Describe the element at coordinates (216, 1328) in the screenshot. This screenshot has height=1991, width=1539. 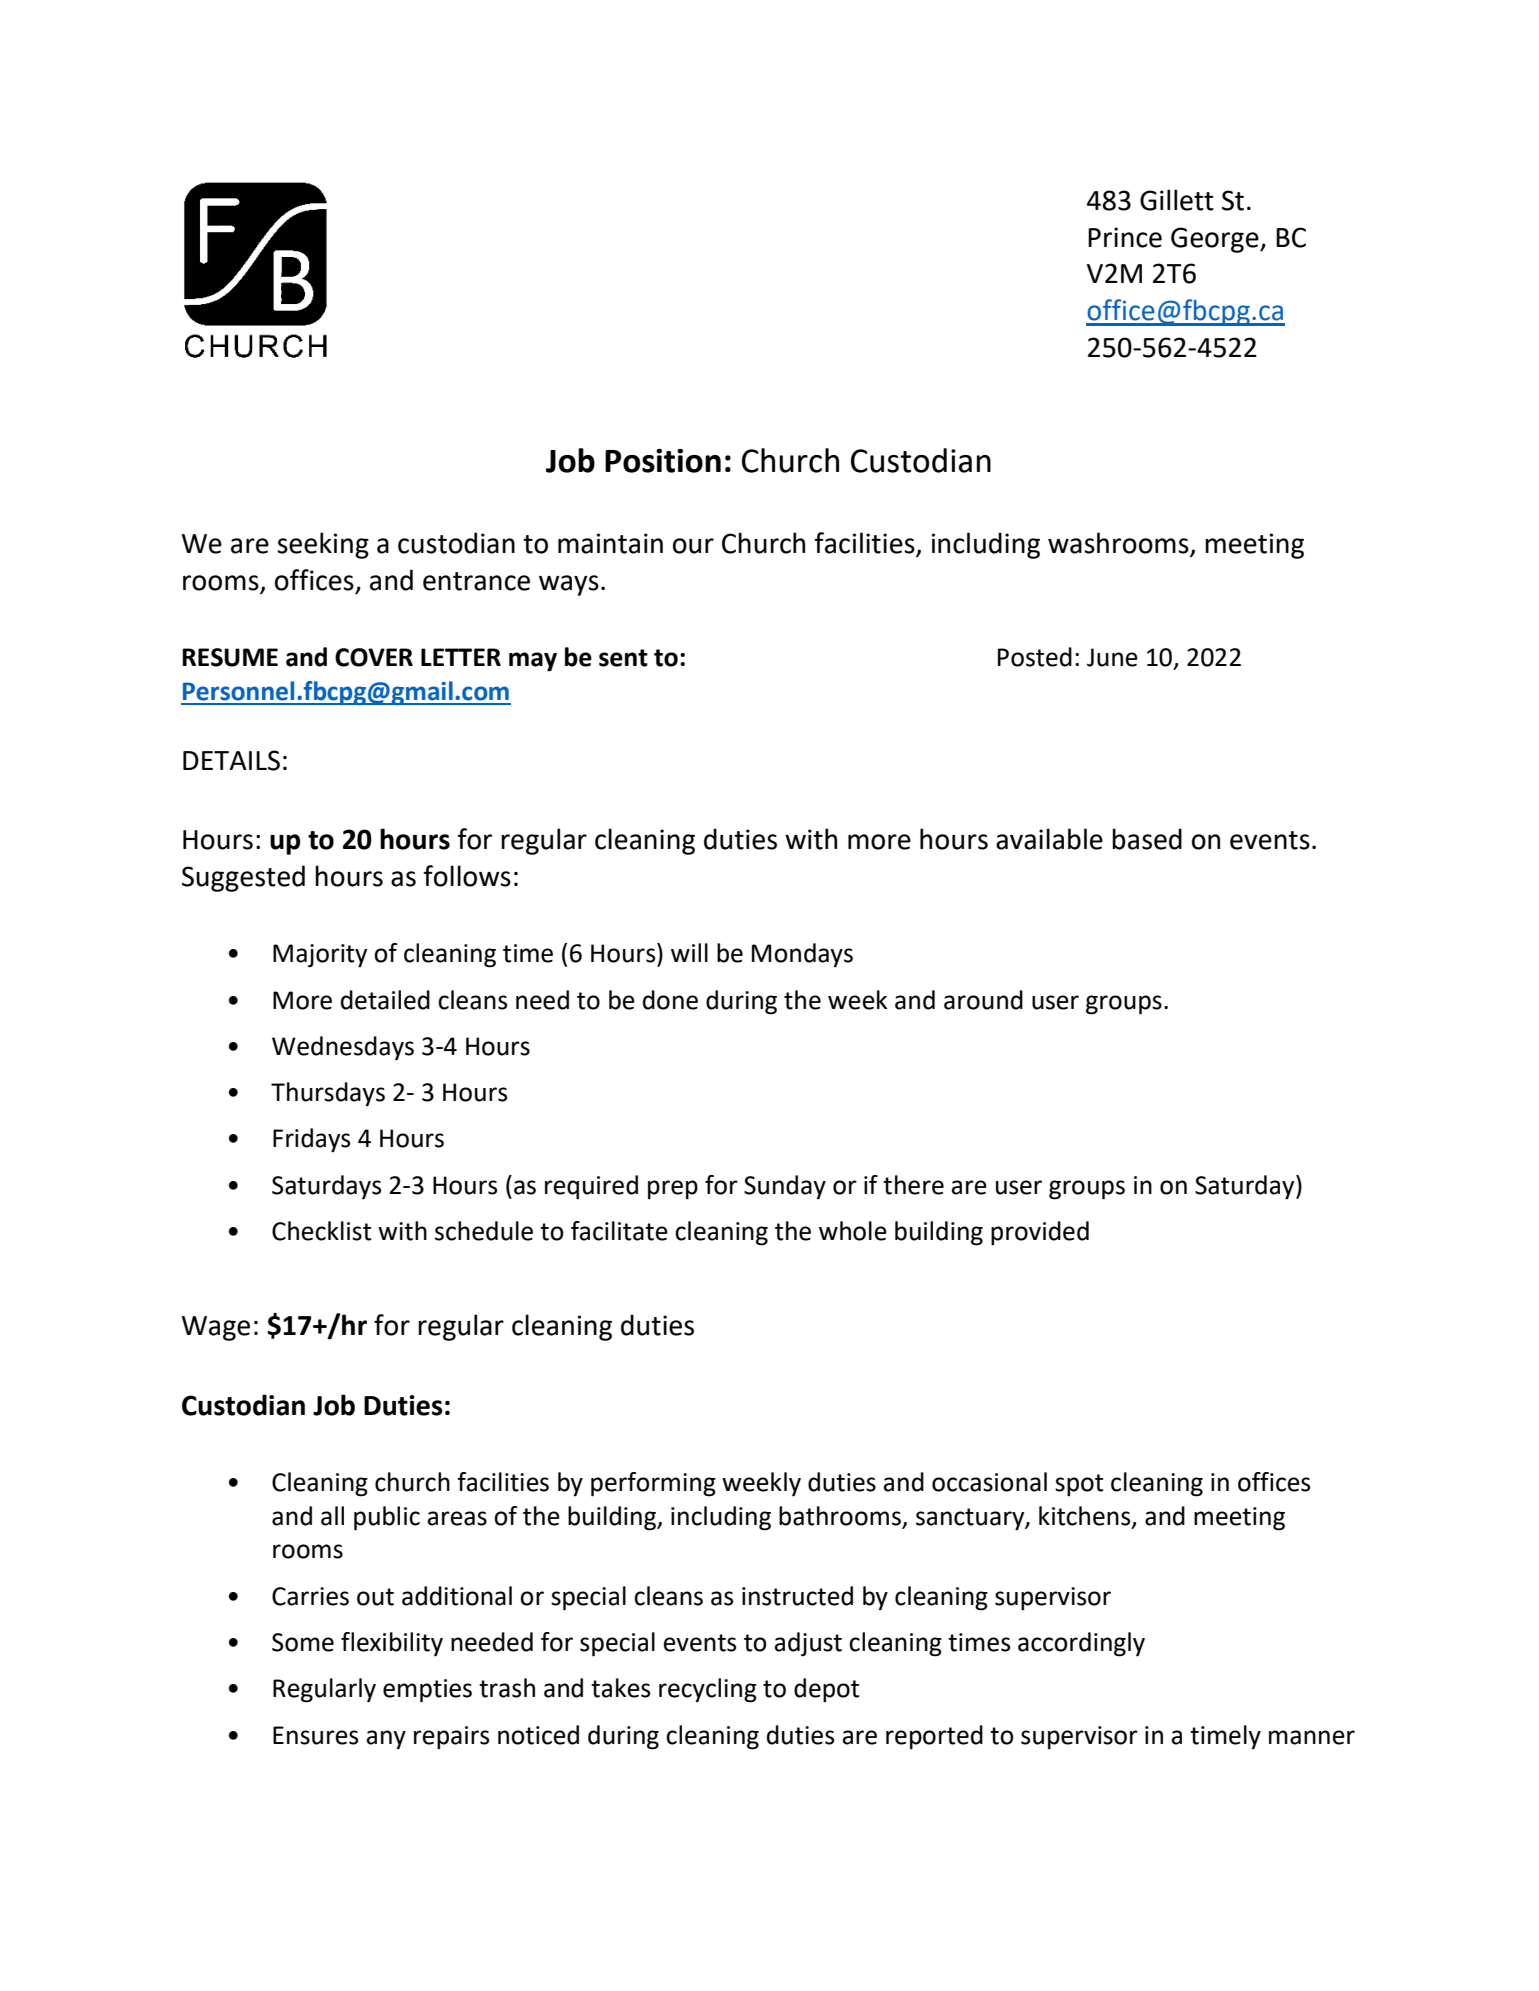
I see `Wage` at that location.
